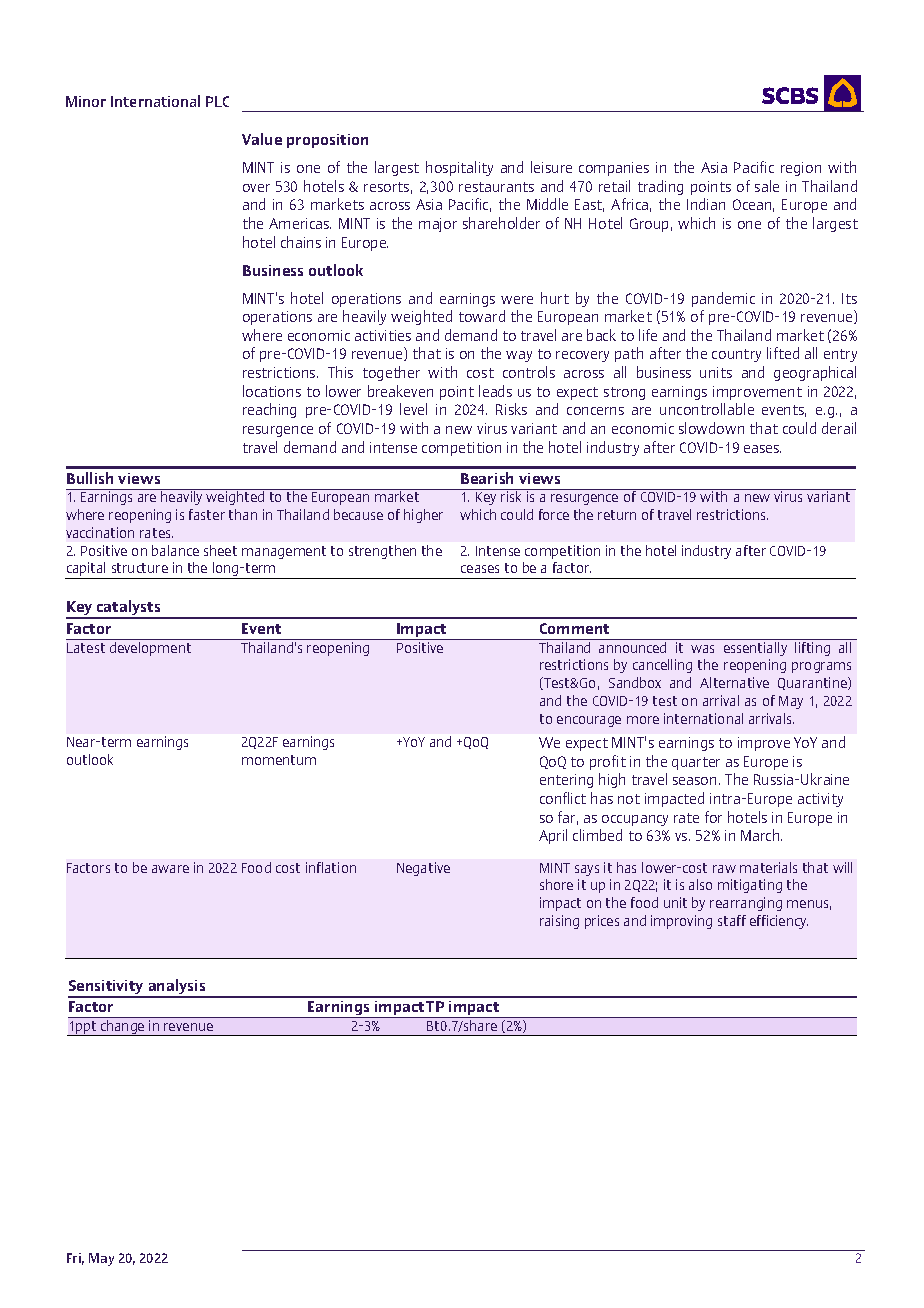 The width and height of the screenshot is (924, 1308). Describe the element at coordinates (801, 169) in the screenshot. I see `region` at that location.
